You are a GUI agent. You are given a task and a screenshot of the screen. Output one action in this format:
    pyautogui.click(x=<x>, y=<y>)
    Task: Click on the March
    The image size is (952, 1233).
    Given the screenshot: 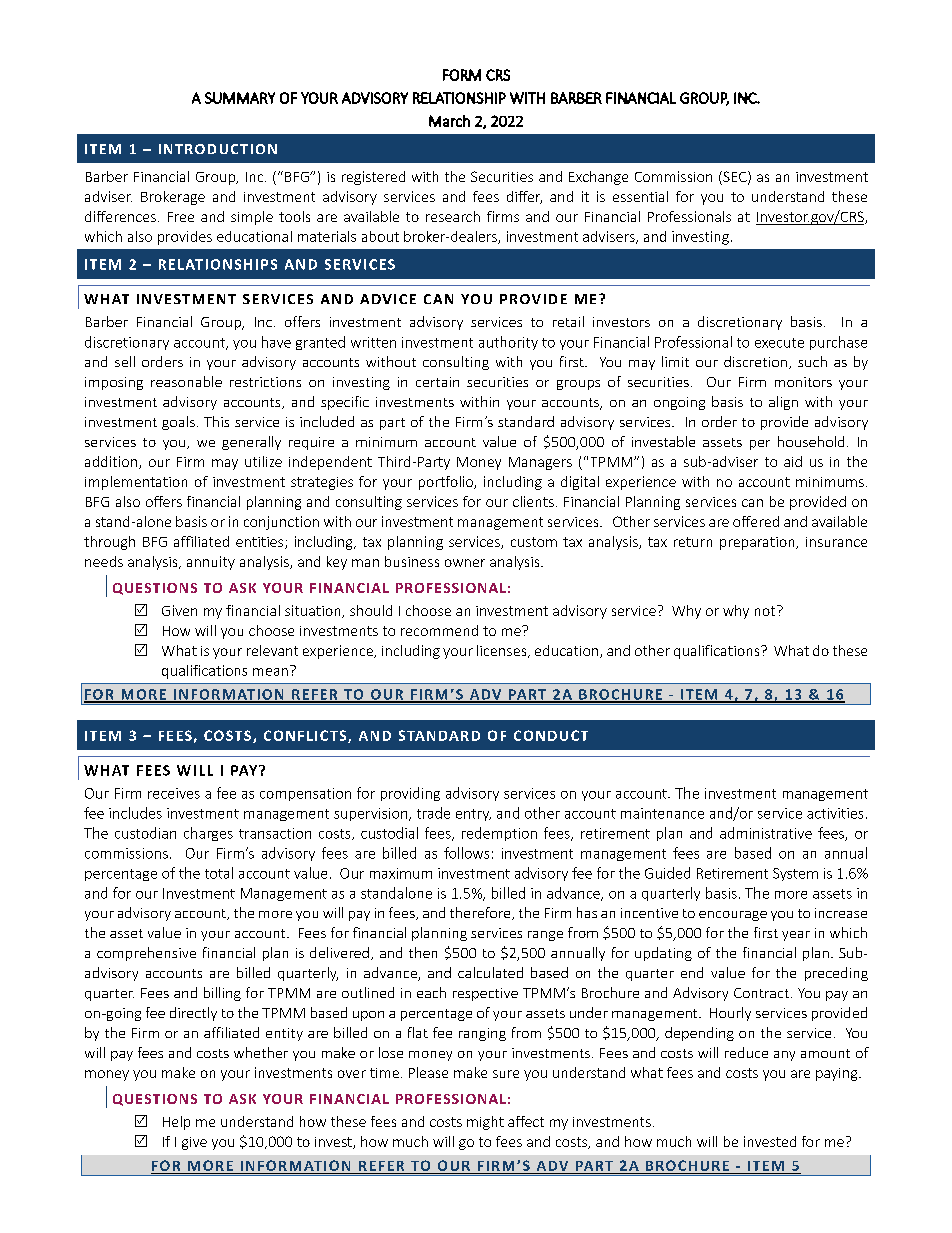 What is the action you would take?
    pyautogui.click(x=449, y=121)
